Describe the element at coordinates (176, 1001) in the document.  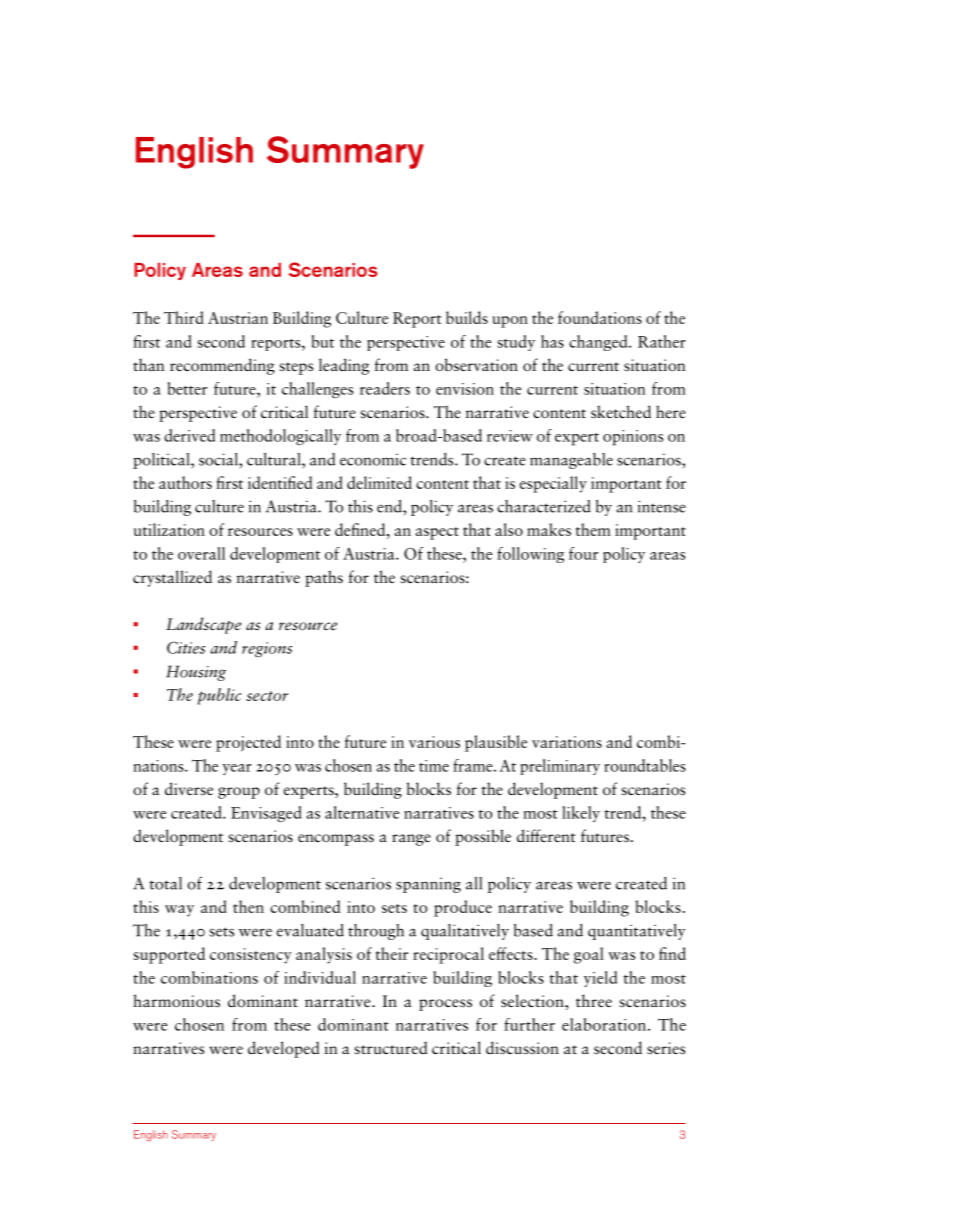
I see `harmonious` at that location.
